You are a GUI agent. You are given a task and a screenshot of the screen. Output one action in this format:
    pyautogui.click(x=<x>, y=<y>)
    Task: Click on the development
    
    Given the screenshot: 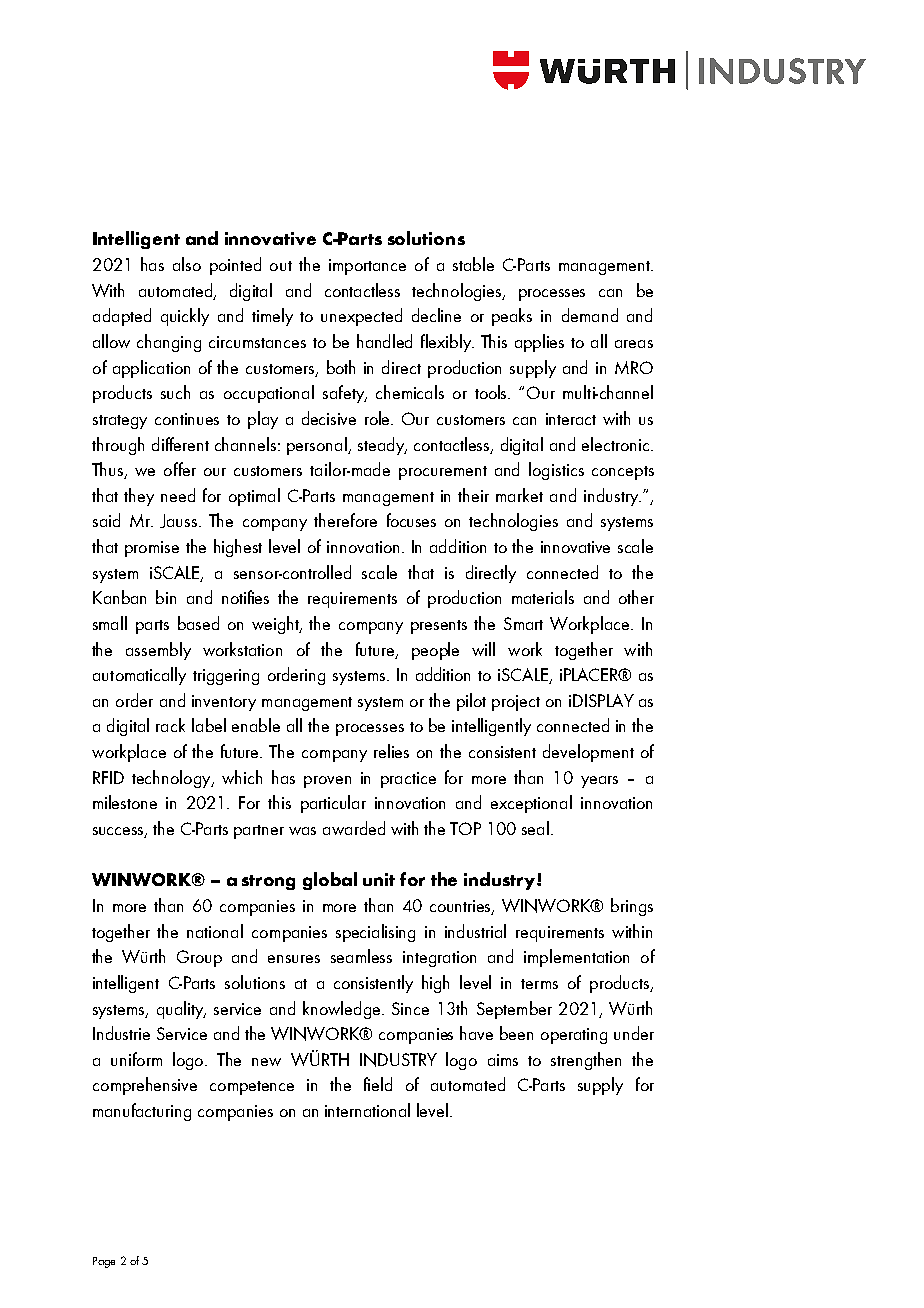 What is the action you would take?
    pyautogui.click(x=588, y=753)
